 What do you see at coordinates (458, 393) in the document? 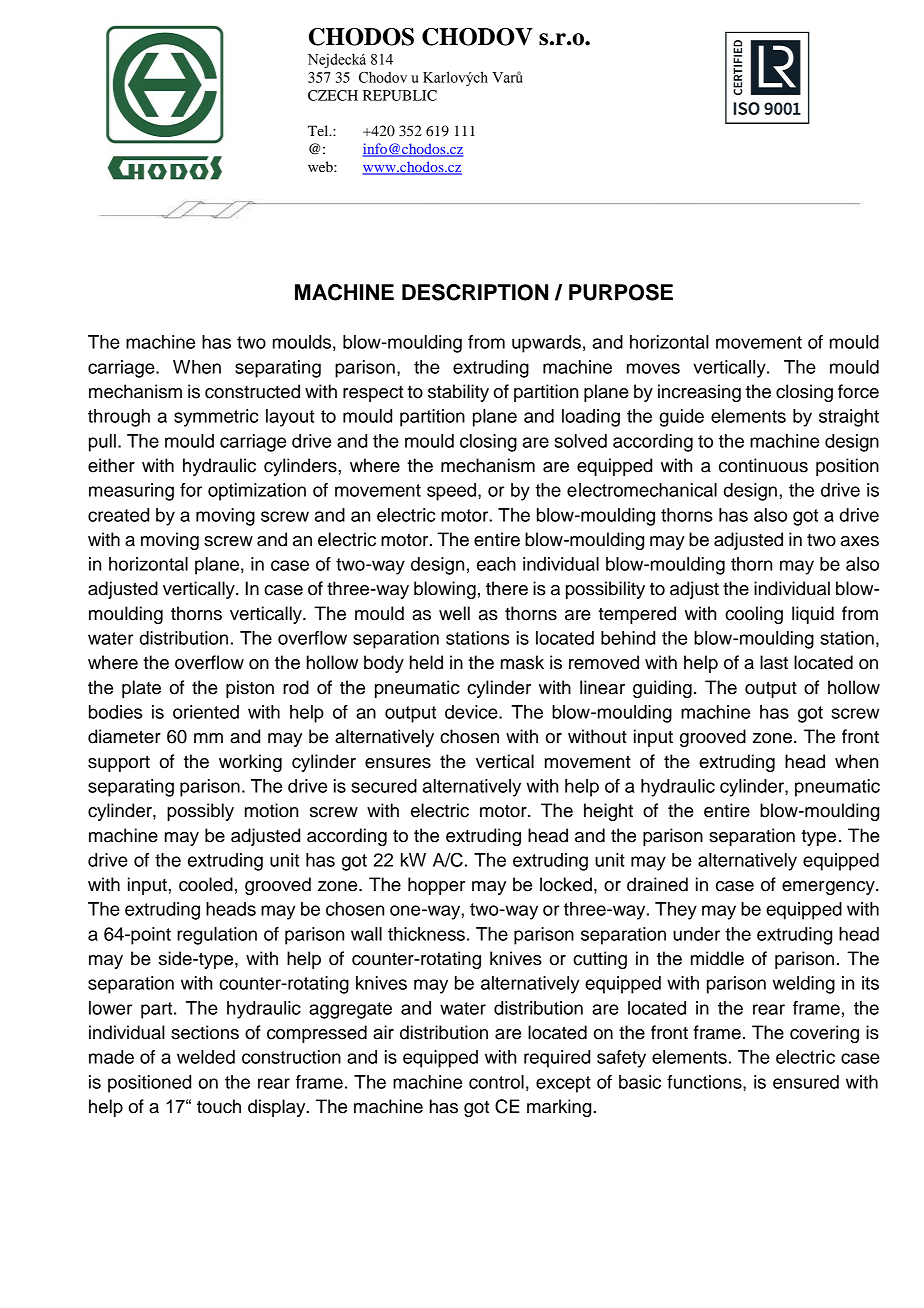
I see `stability` at bounding box center [458, 393].
